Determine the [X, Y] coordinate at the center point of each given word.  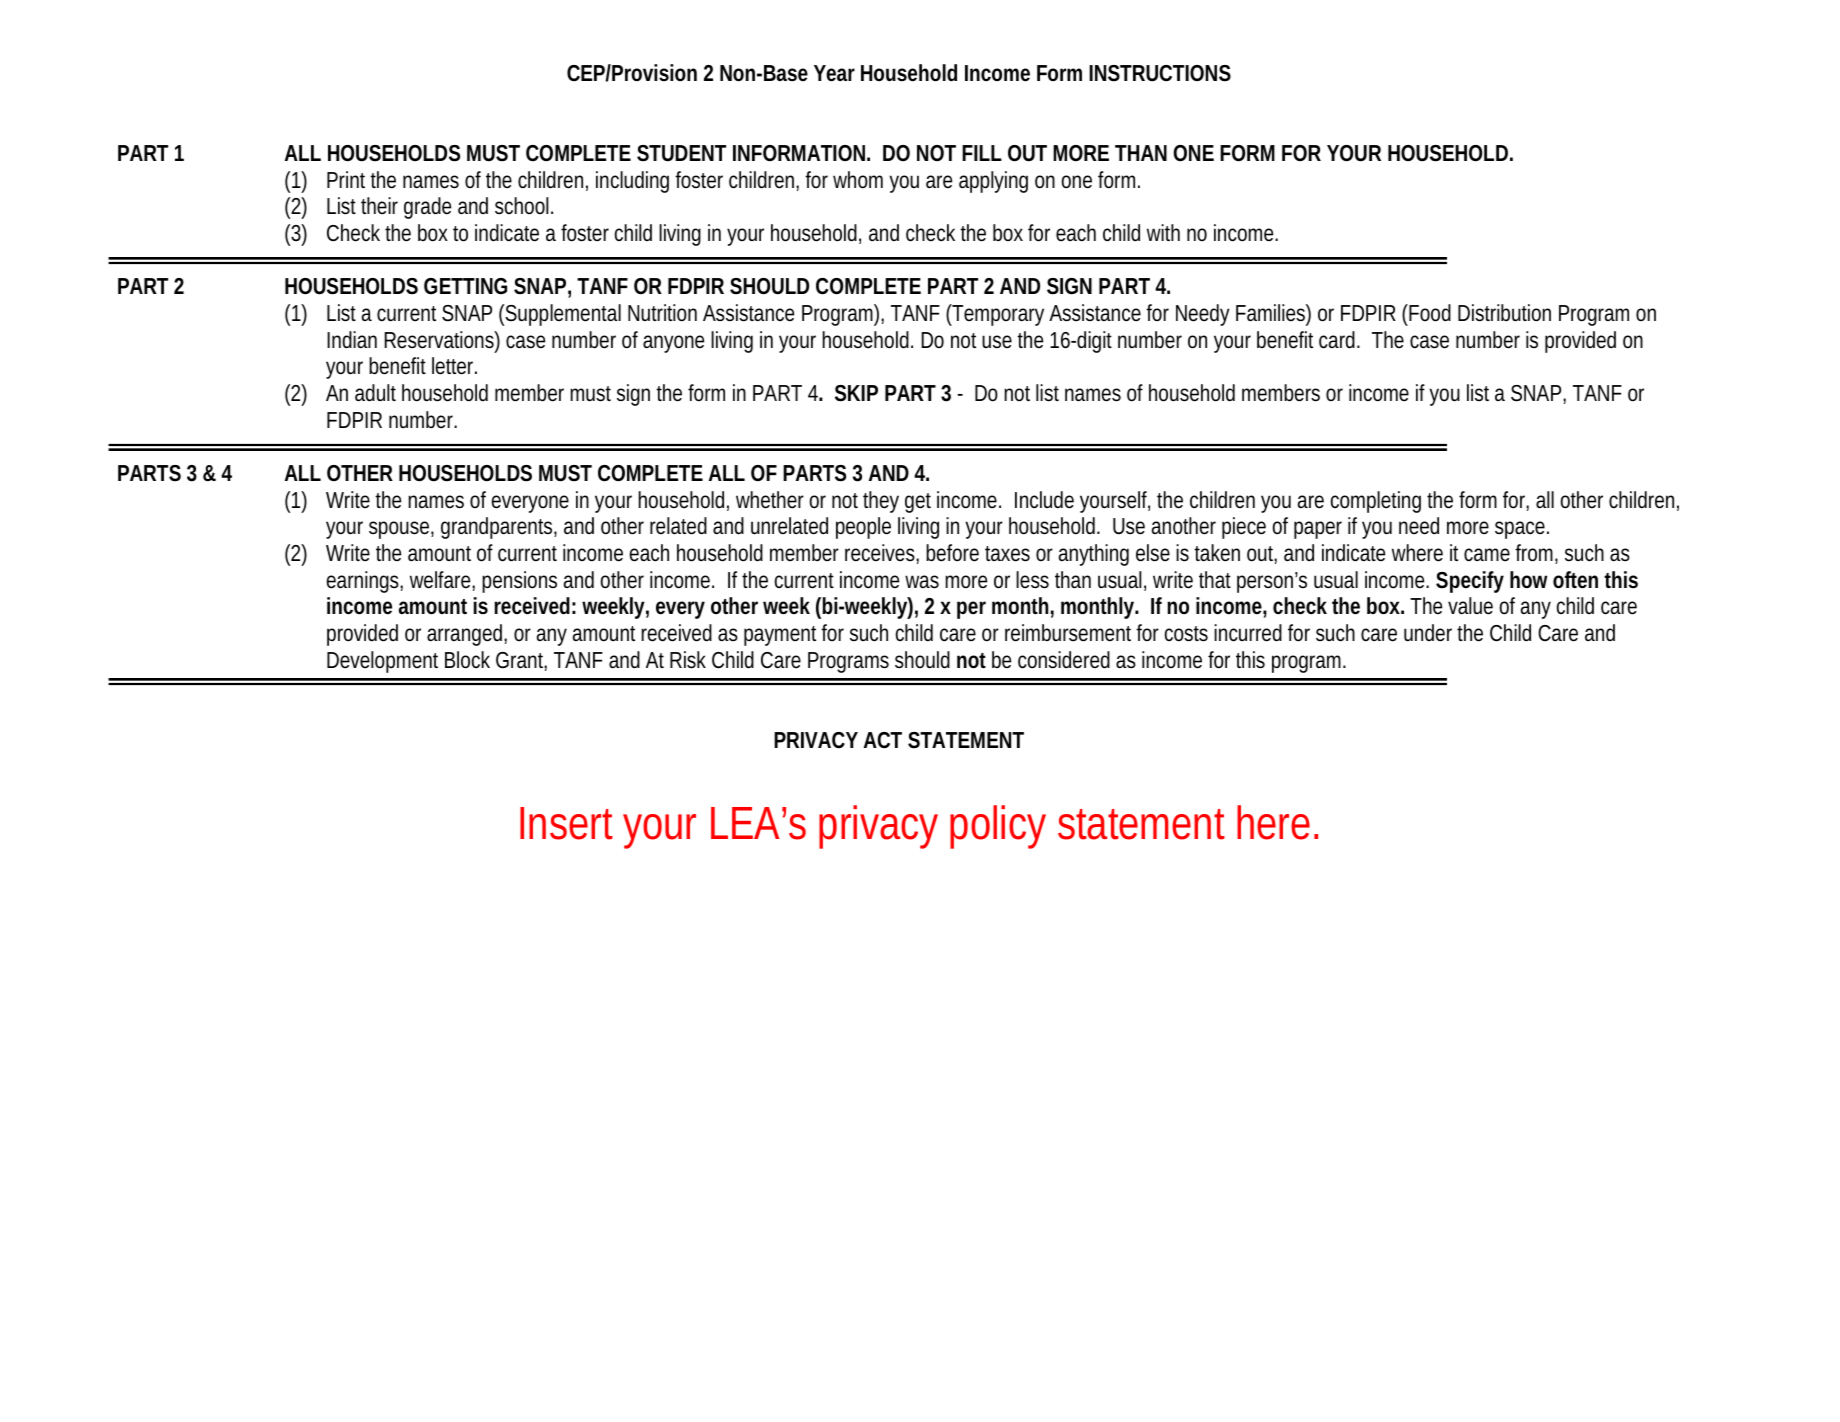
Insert [566, 823]
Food [1430, 313]
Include [1044, 500]
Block [467, 660]
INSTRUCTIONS [1160, 73]
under [1428, 633]
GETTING [465, 286]
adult [375, 392]
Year [834, 73]
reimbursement [1071, 633]
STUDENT [681, 153]
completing [1376, 502]
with [1163, 232]
